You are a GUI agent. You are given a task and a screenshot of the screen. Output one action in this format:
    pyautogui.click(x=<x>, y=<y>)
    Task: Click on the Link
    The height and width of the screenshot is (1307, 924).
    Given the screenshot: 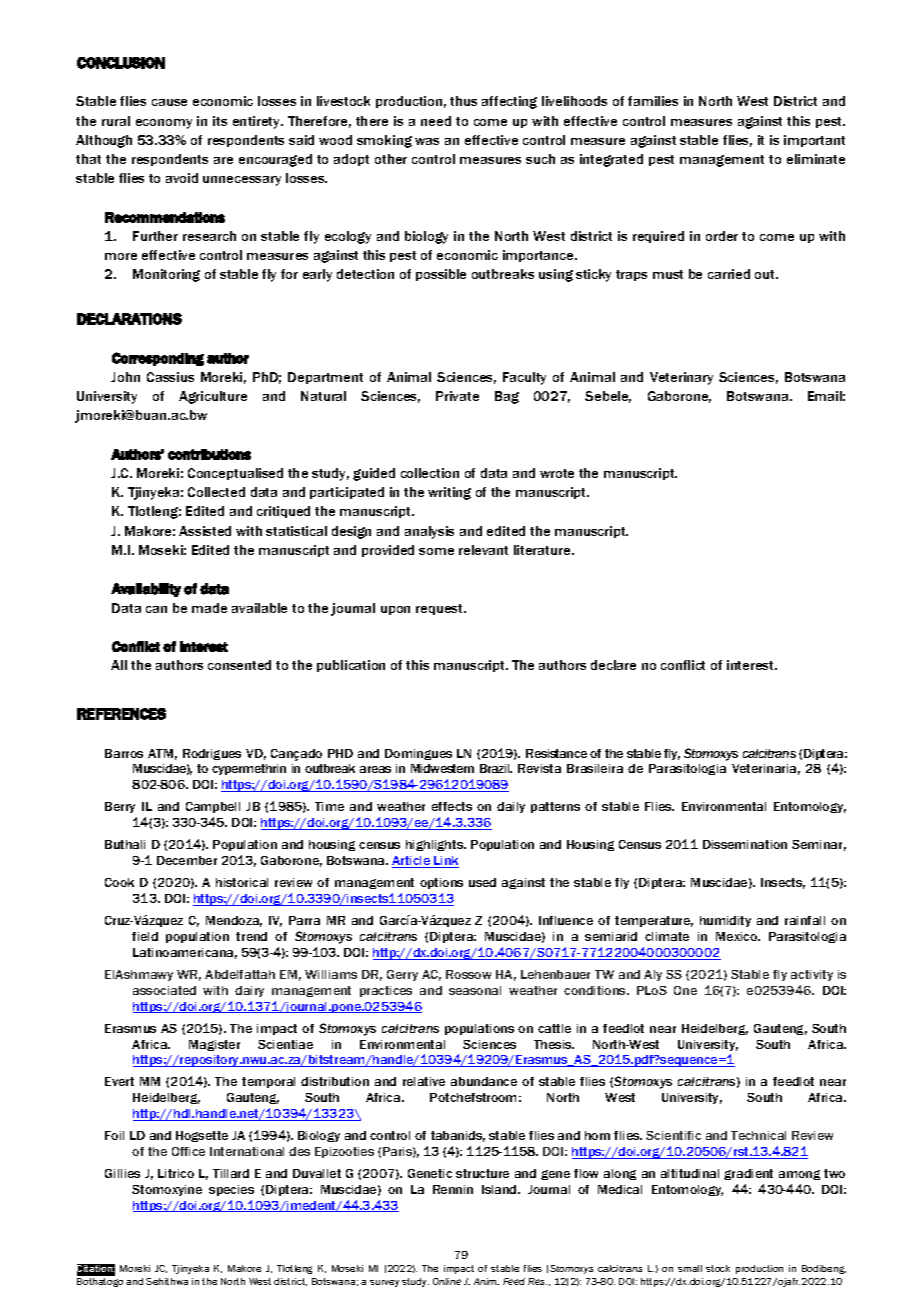 What is the action you would take?
    pyautogui.click(x=445, y=862)
